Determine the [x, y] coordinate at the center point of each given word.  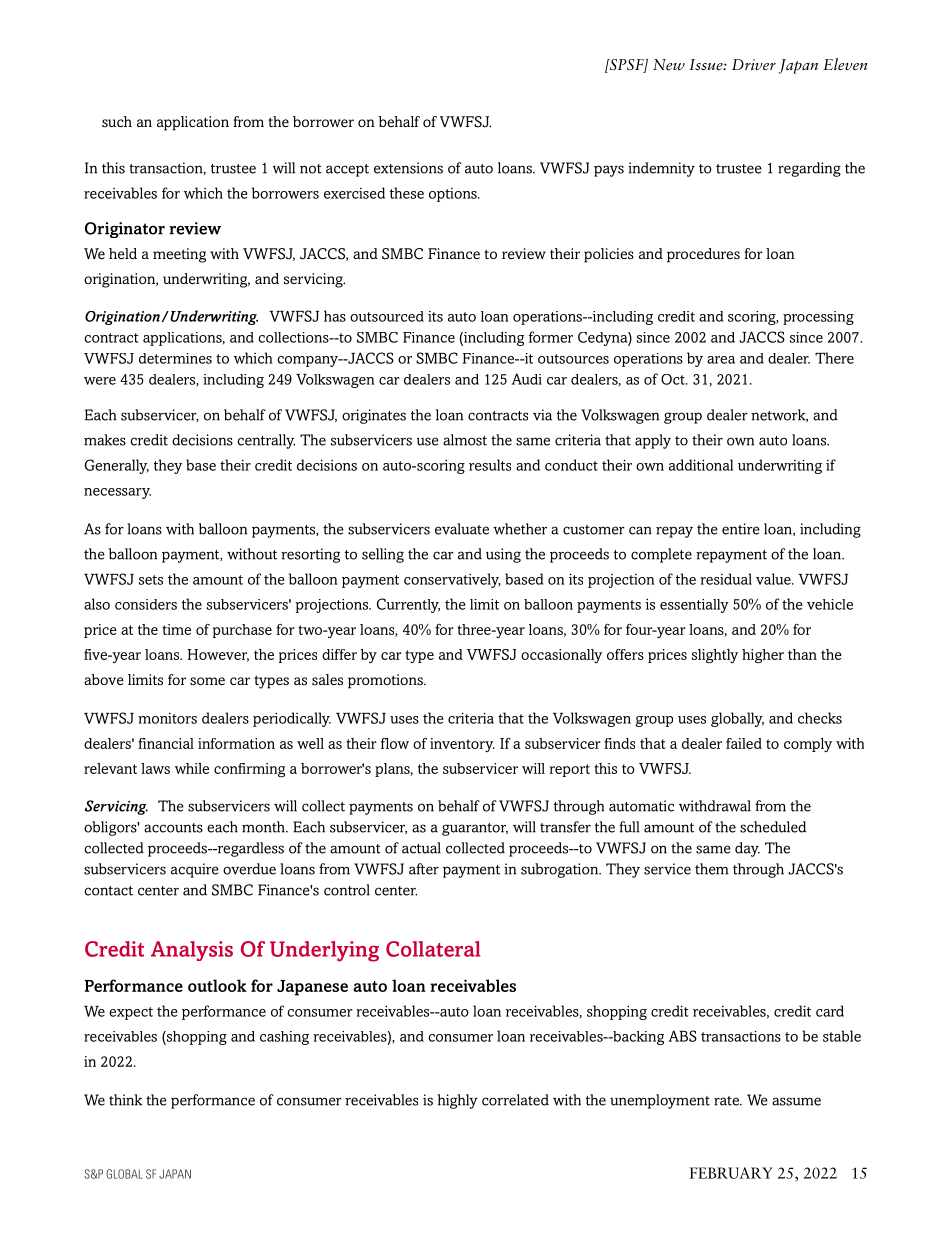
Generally [116, 466]
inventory [462, 745]
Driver [754, 64]
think [125, 1100]
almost [465, 440]
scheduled [773, 827]
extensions [408, 168]
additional [701, 465]
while [192, 768]
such [117, 122]
